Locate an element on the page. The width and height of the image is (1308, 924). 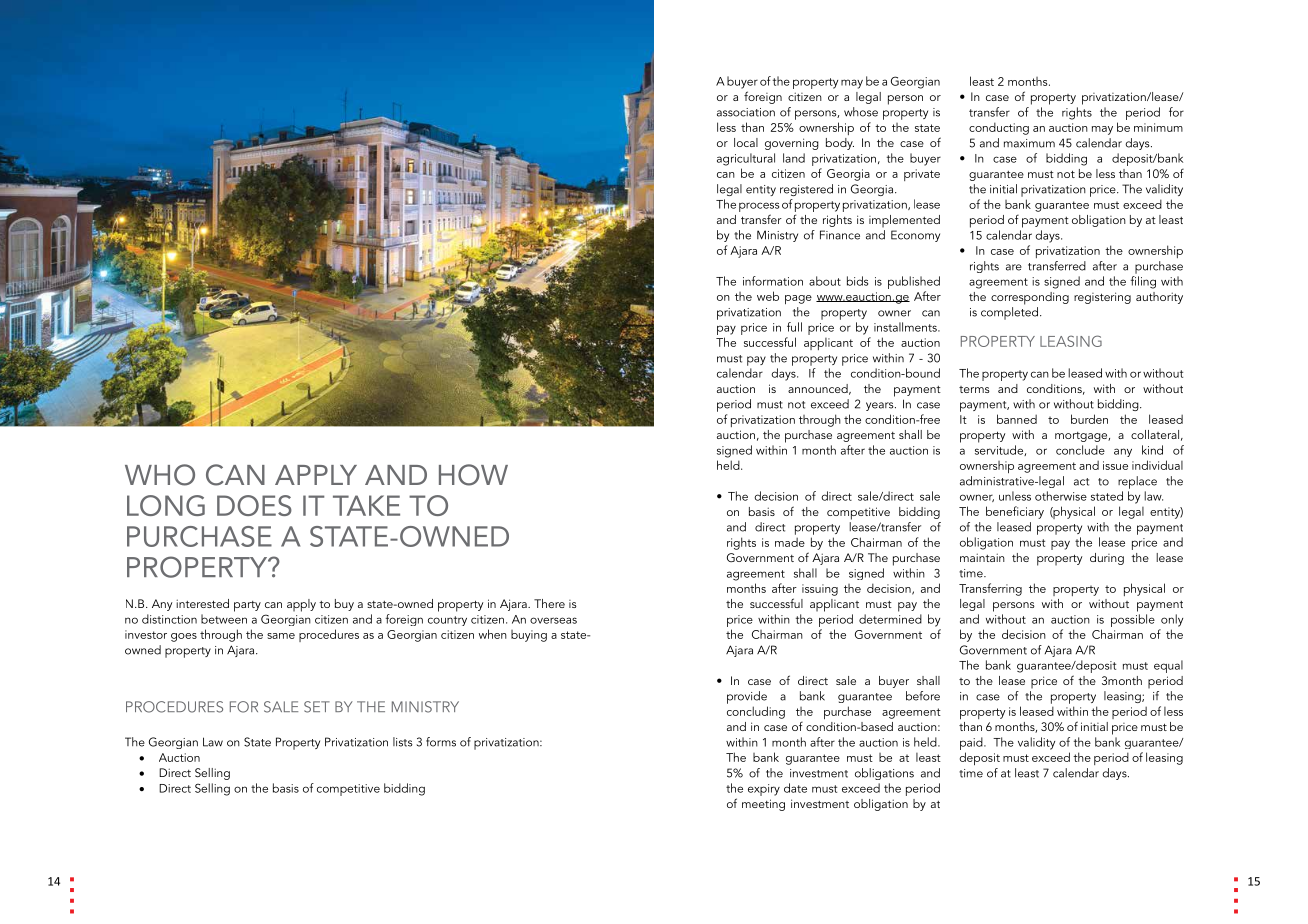
maximum is located at coordinates (1029, 143).
